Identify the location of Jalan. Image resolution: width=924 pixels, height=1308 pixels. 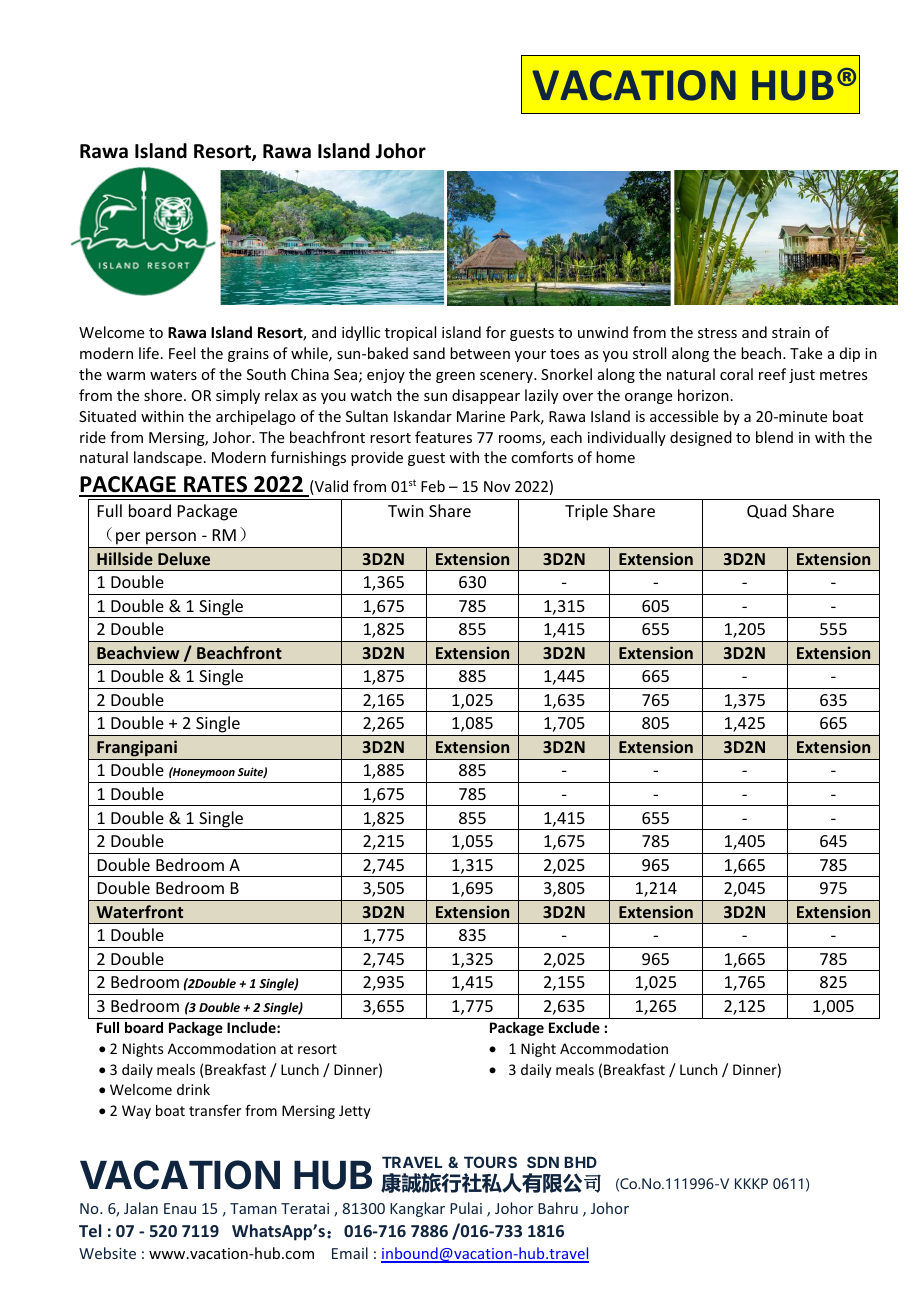
(141, 1208).
